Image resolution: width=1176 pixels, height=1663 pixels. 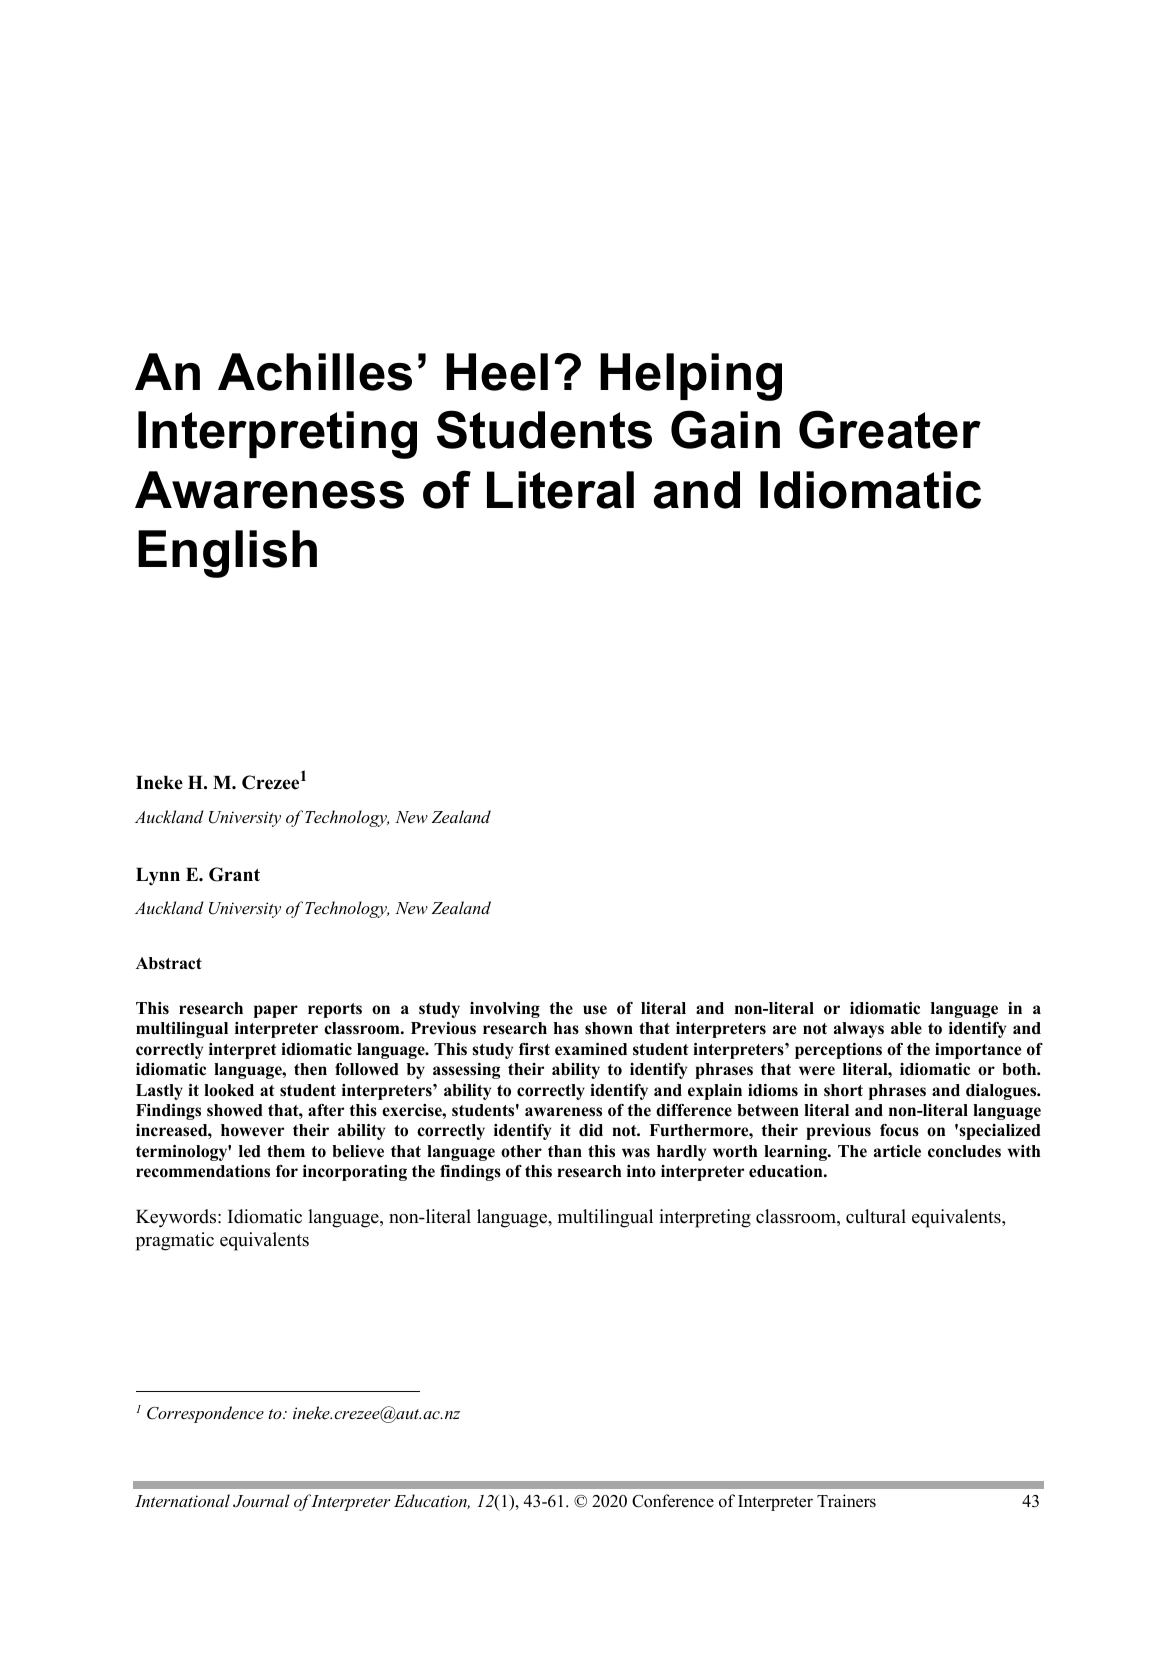 I want to click on Grant, so click(x=234, y=874).
